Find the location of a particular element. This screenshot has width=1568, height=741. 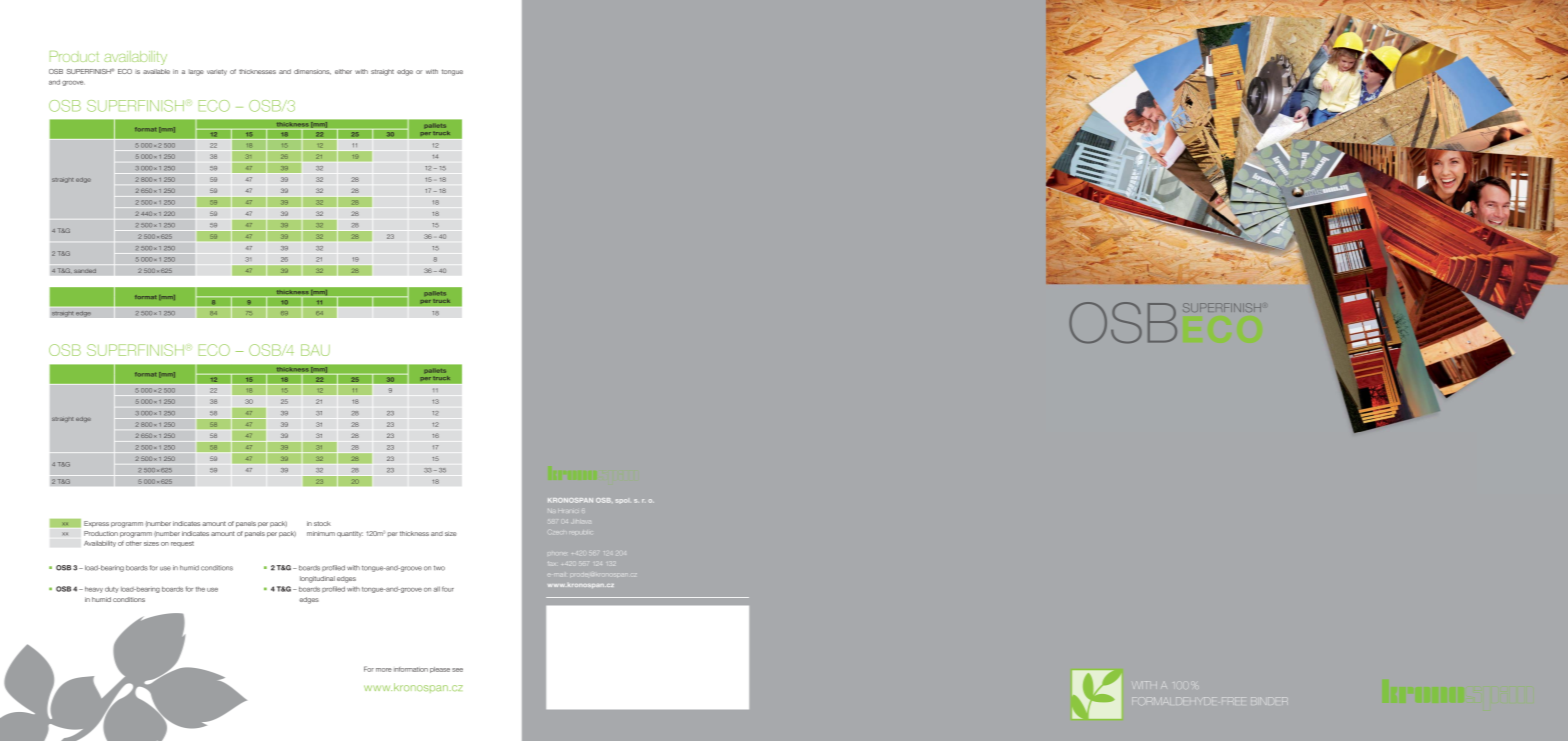

BAU is located at coordinates (315, 350).
